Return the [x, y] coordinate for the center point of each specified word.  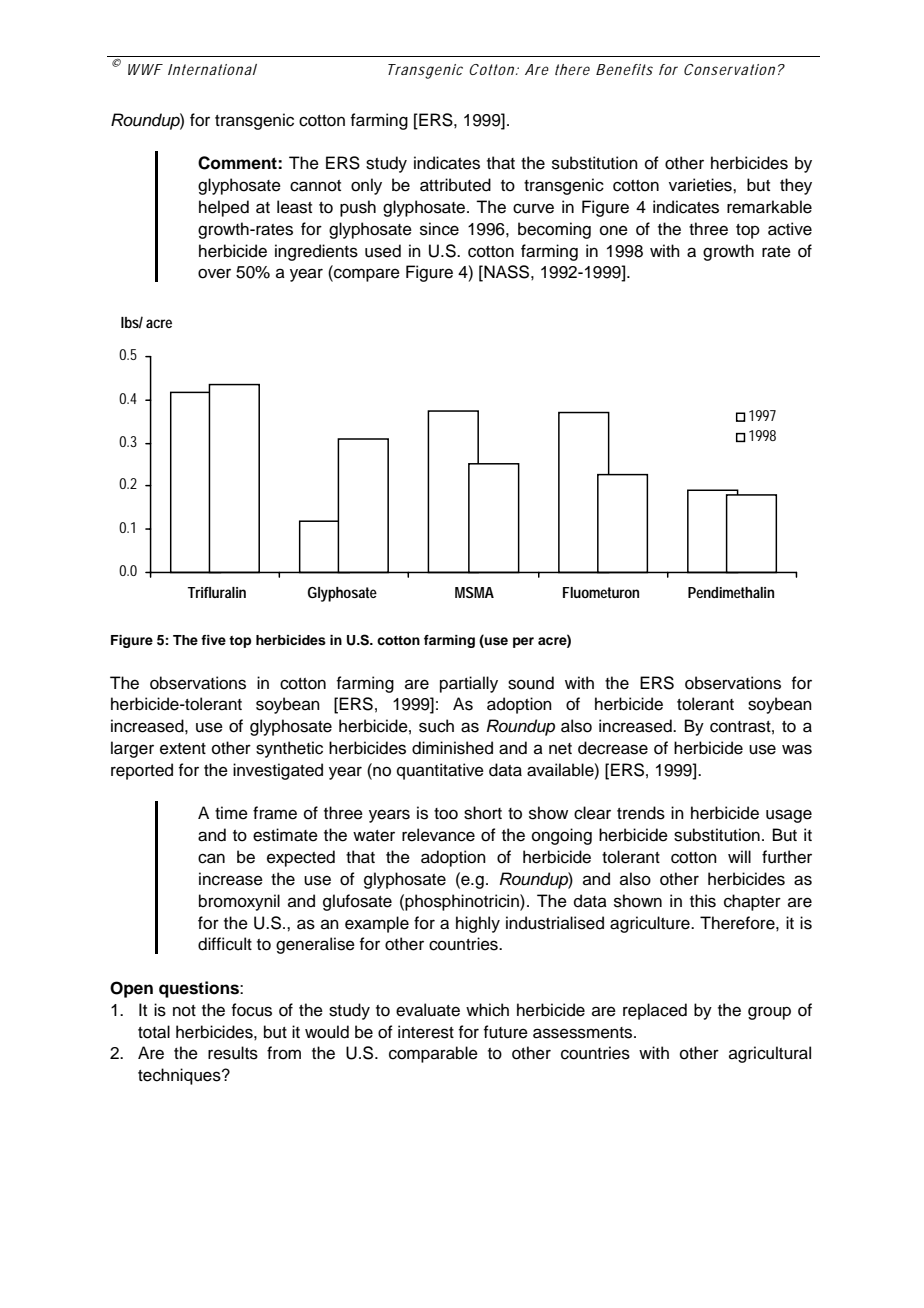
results [233, 1053]
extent [183, 749]
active [790, 229]
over [214, 273]
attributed [455, 185]
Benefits [624, 69]
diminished [452, 748]
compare [366, 275]
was [797, 749]
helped [224, 208]
